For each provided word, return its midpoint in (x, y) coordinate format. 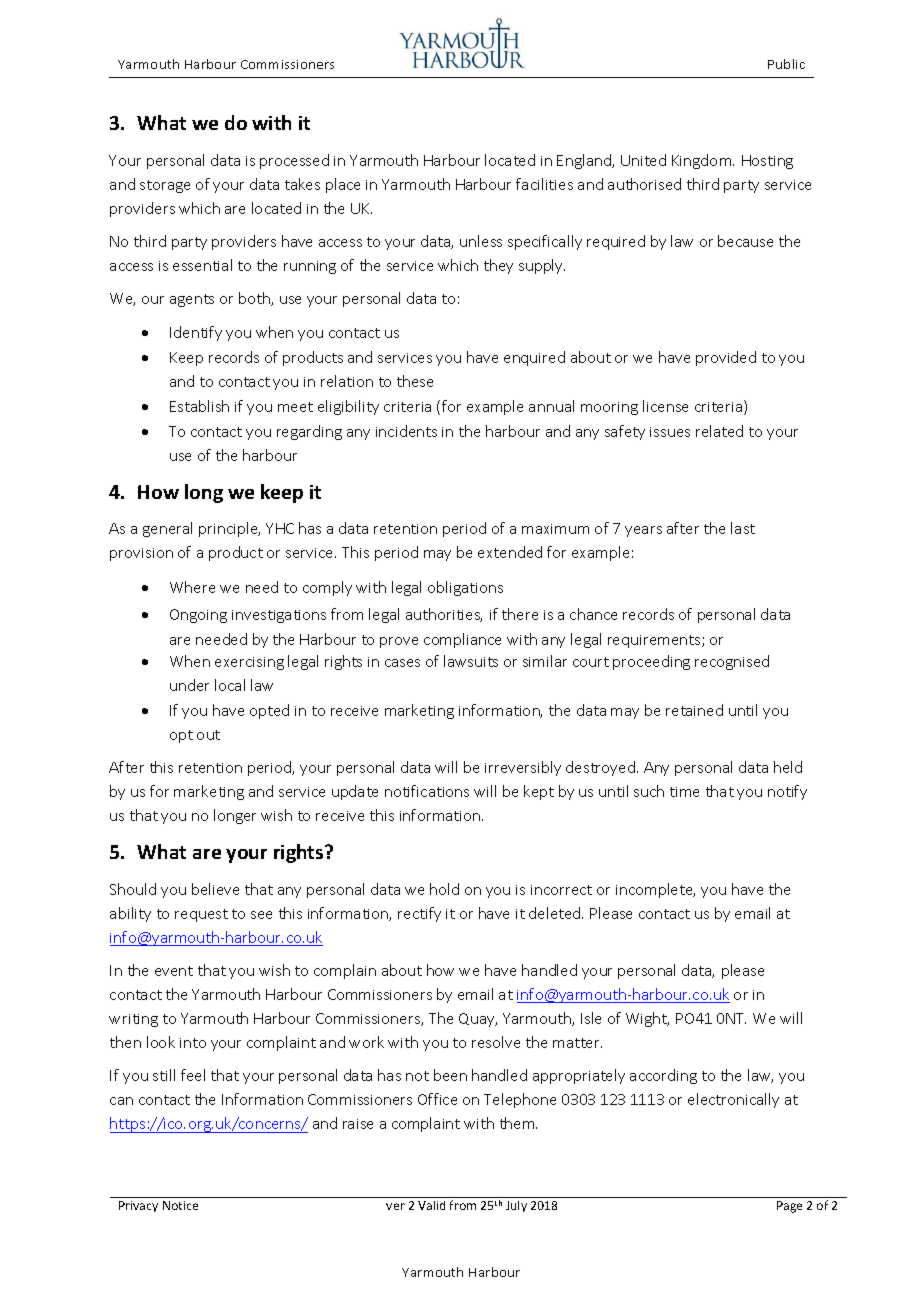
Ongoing (198, 616)
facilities (544, 184)
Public (786, 64)
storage (165, 186)
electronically (733, 1100)
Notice (180, 1205)
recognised (732, 662)
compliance (462, 640)
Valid (431, 1205)
